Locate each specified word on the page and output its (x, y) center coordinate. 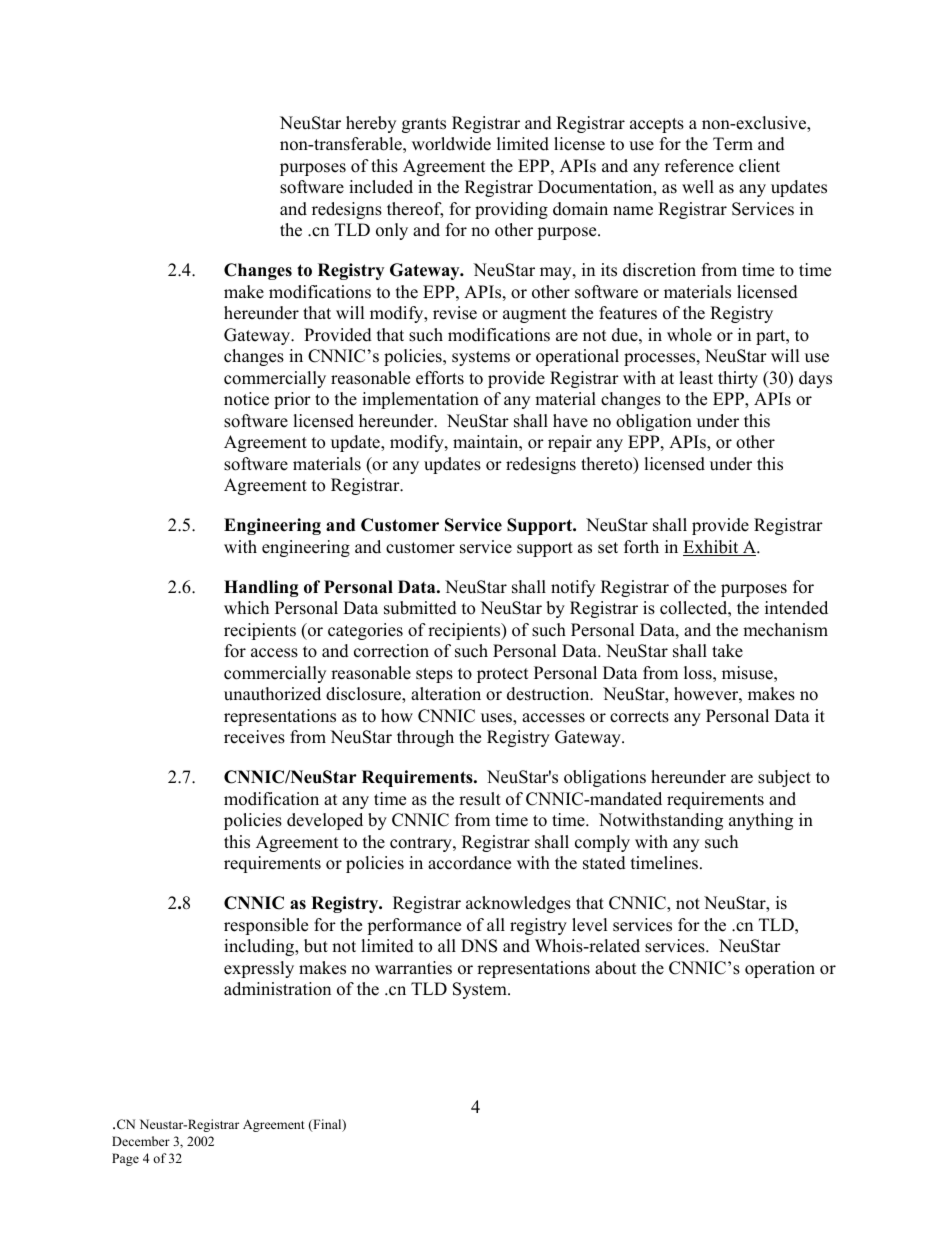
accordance (469, 863)
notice (246, 399)
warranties (413, 968)
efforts (440, 378)
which (246, 608)
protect (503, 675)
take (727, 651)
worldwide (451, 144)
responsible (266, 926)
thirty (738, 379)
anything (761, 821)
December (141, 1141)
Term (733, 144)
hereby (371, 124)
